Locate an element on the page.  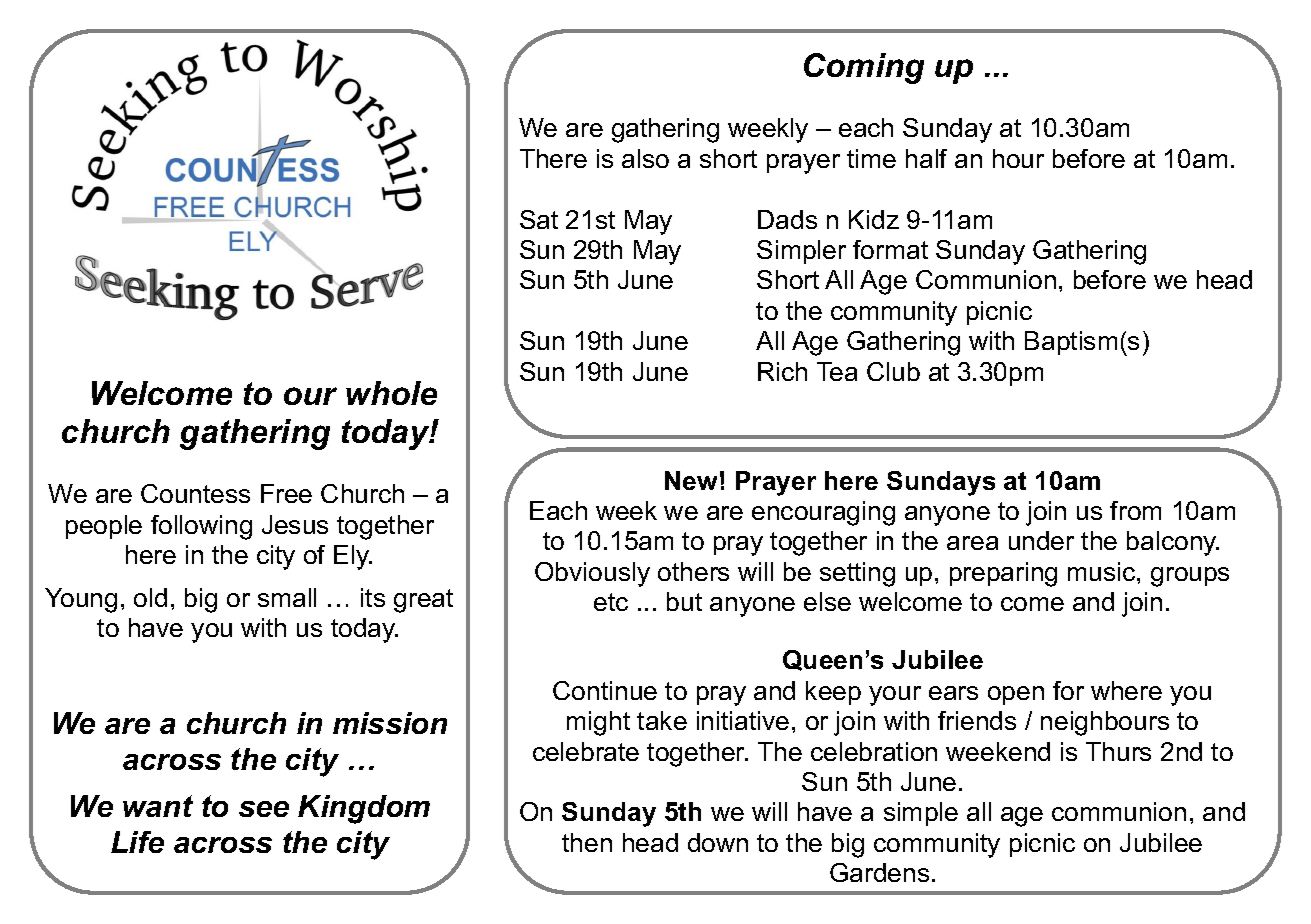
then is located at coordinates (587, 842).
